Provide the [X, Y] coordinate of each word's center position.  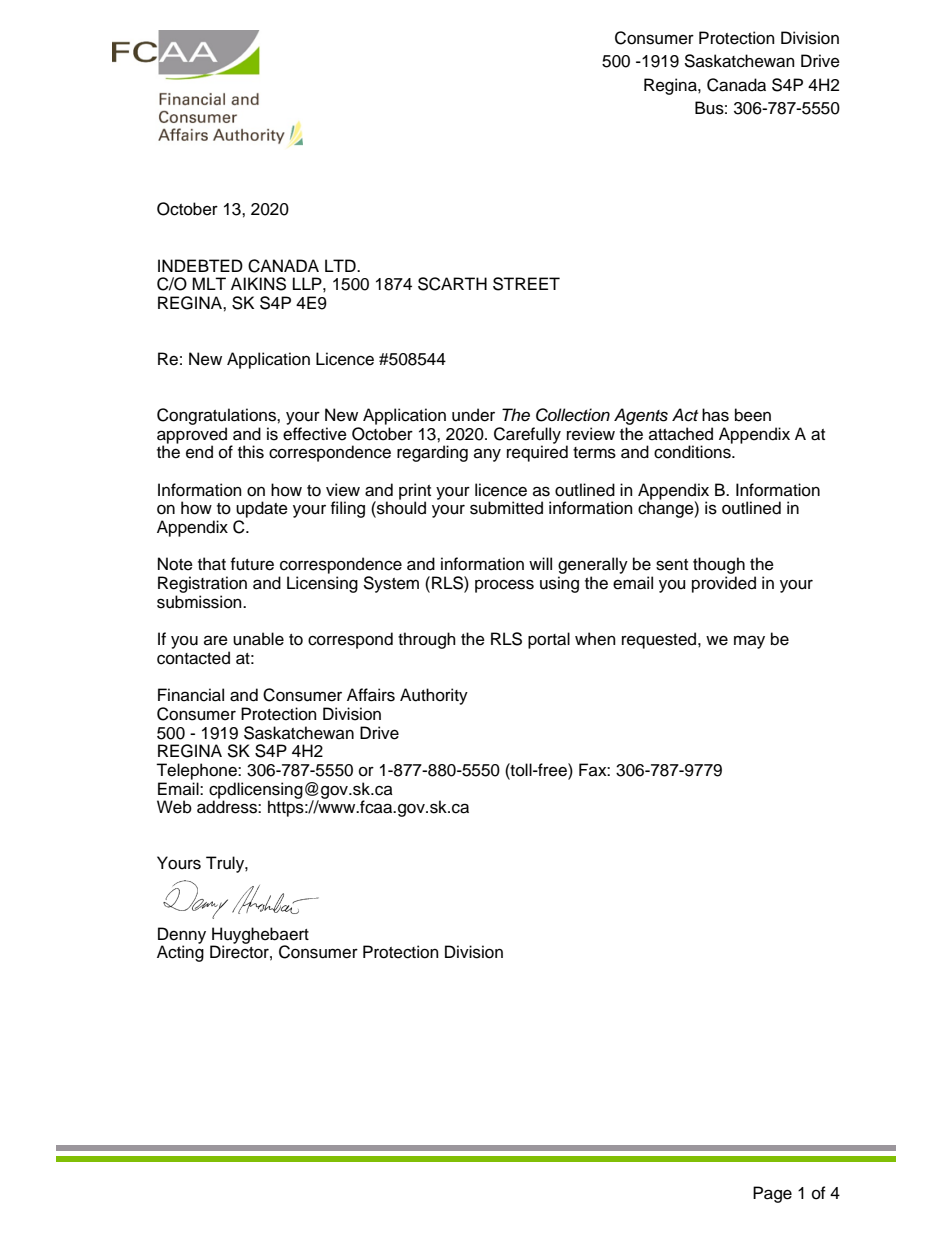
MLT [209, 283]
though [719, 567]
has [715, 415]
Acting [180, 953]
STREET [526, 284]
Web [174, 807]
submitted [506, 508]
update [262, 509]
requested [660, 640]
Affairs [371, 695]
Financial [191, 695]
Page [772, 1194]
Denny [182, 936]
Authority [434, 696]
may [749, 642]
